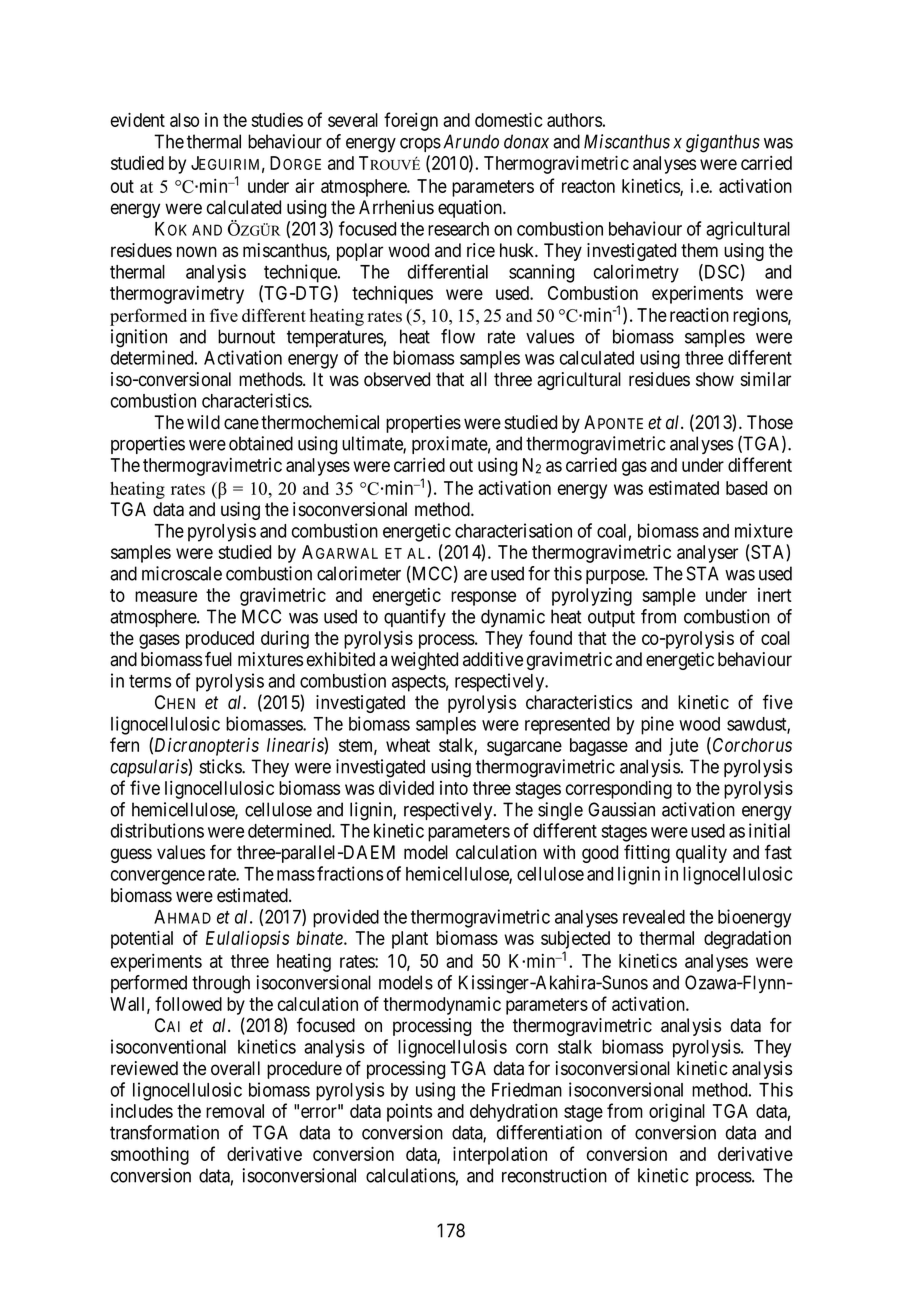 The height and width of the image is (1308, 924). I want to click on them, so click(699, 250).
